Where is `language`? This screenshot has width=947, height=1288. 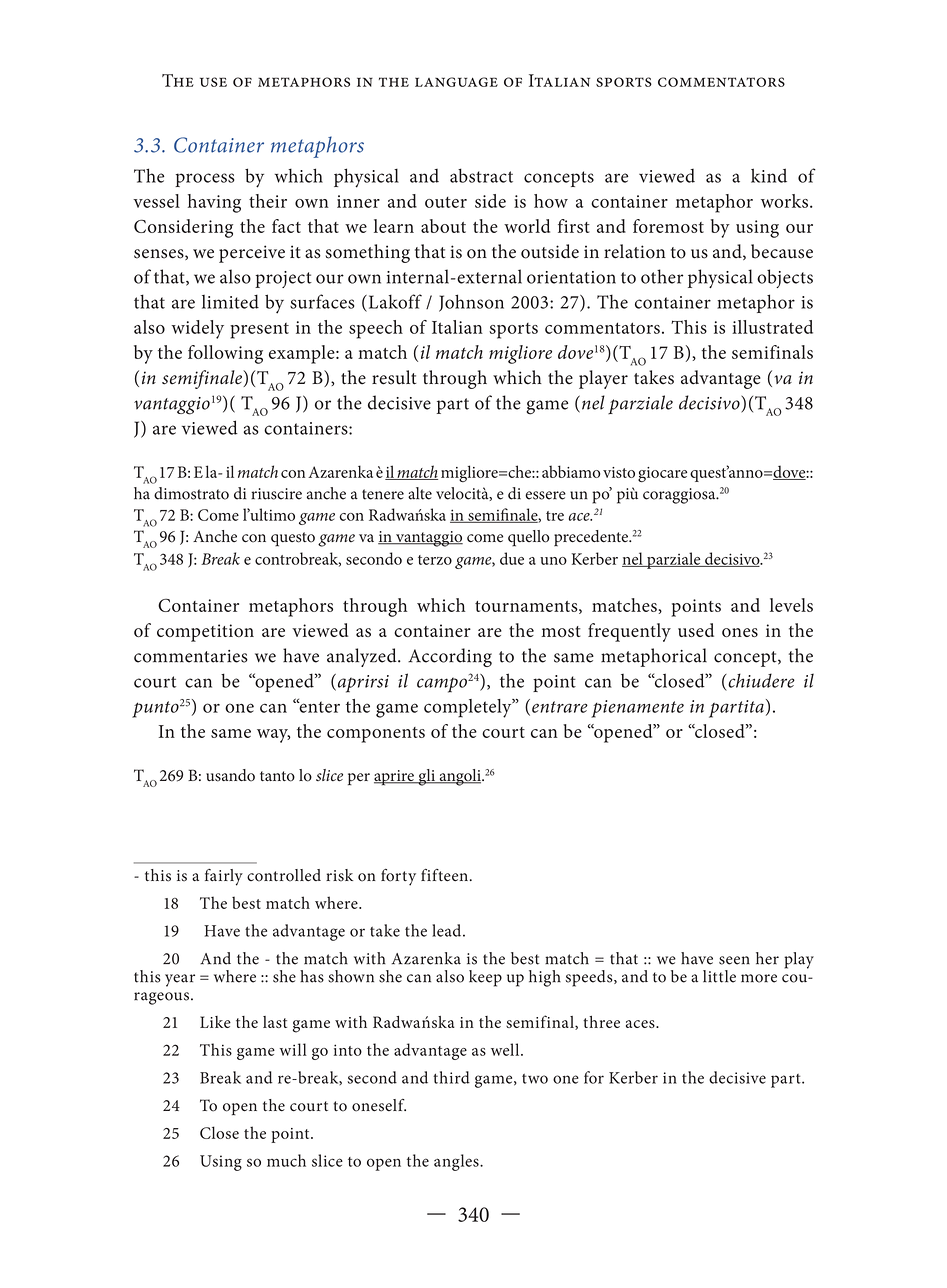
language is located at coordinates (456, 82).
